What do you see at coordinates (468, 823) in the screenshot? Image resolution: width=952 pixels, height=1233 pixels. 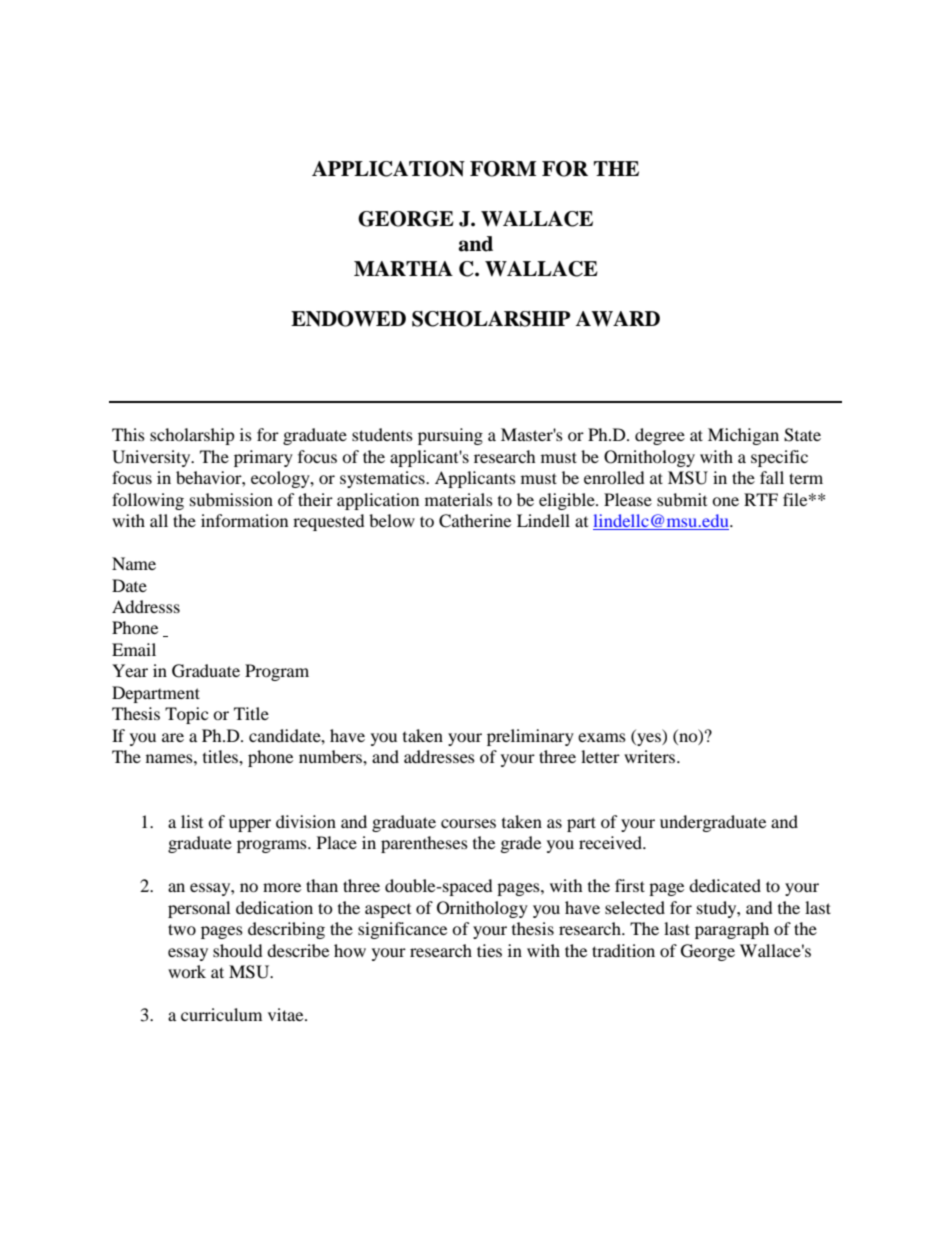 I see `courses` at bounding box center [468, 823].
